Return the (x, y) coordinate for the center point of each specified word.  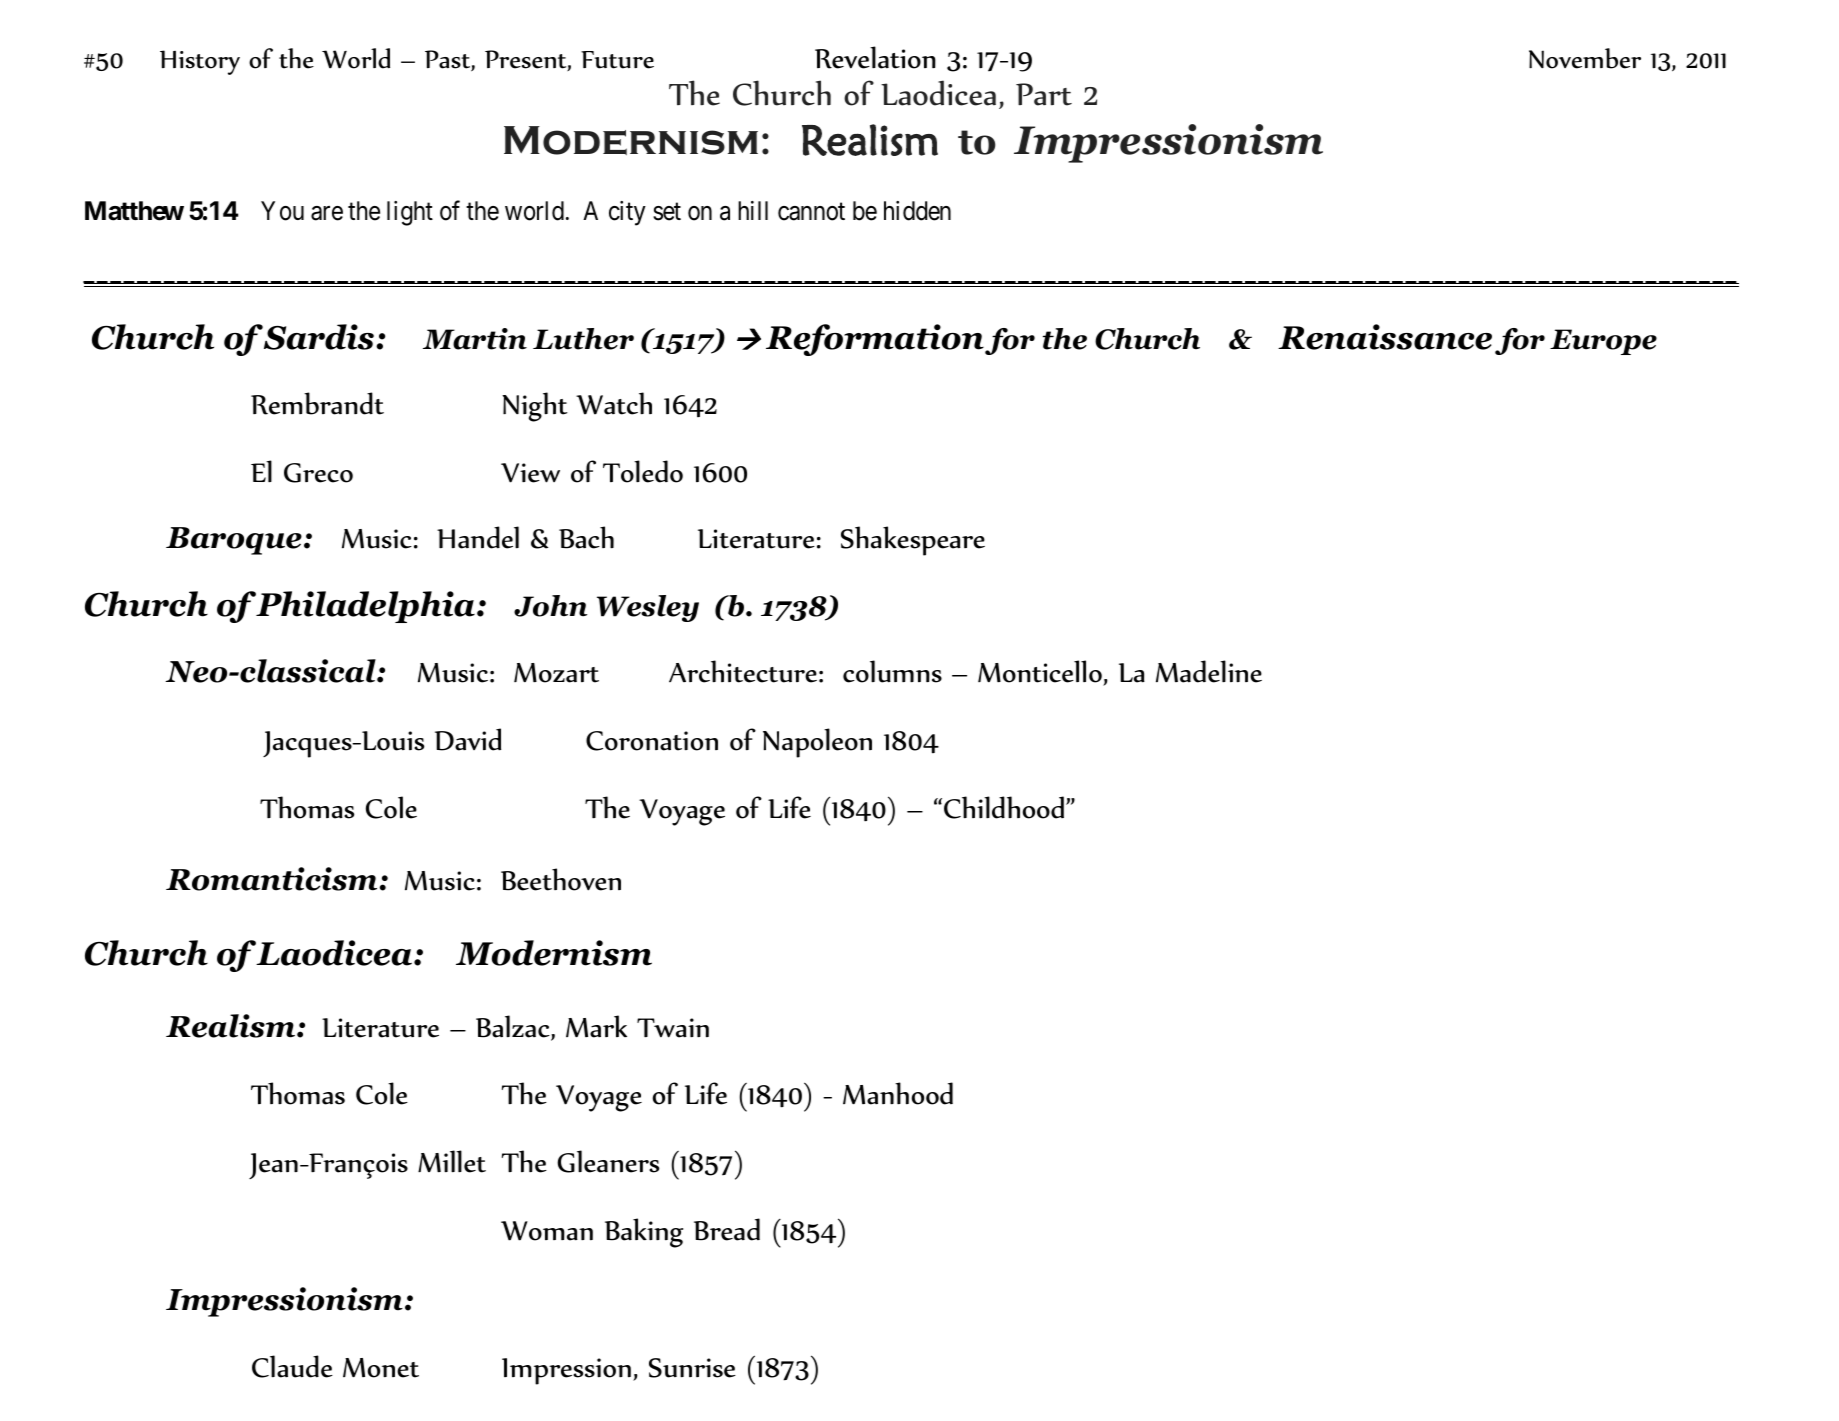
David (468, 739)
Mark (596, 1026)
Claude (292, 1366)
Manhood (898, 1093)
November (1585, 58)
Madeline (1209, 671)
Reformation (875, 340)
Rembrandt (317, 403)
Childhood (1004, 807)
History (200, 62)
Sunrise (692, 1368)
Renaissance (1385, 337)
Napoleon (817, 743)
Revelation (875, 57)
